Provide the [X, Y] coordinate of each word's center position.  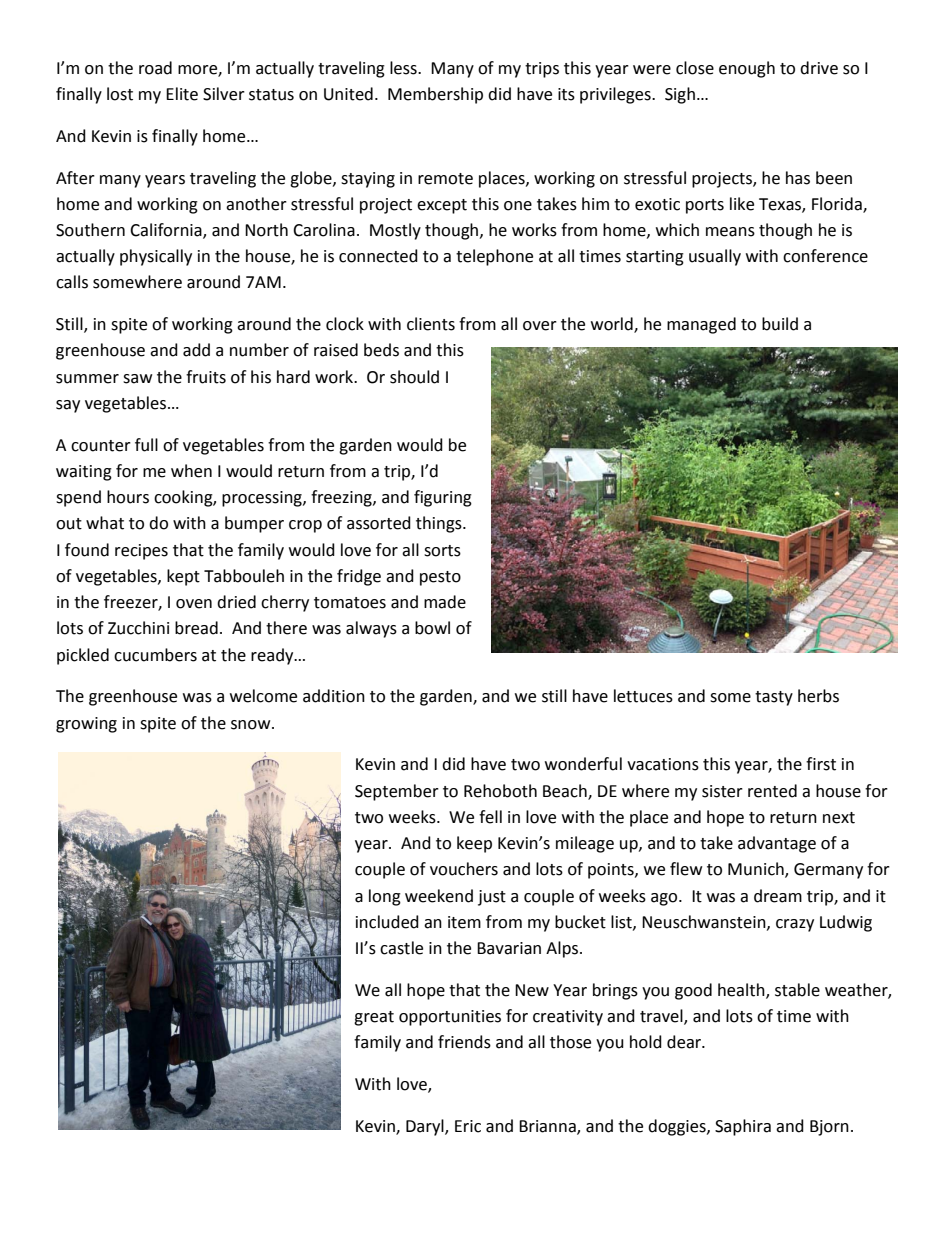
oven [194, 604]
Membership [435, 95]
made [445, 602]
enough [747, 69]
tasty [774, 698]
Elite [182, 94]
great [374, 1018]
